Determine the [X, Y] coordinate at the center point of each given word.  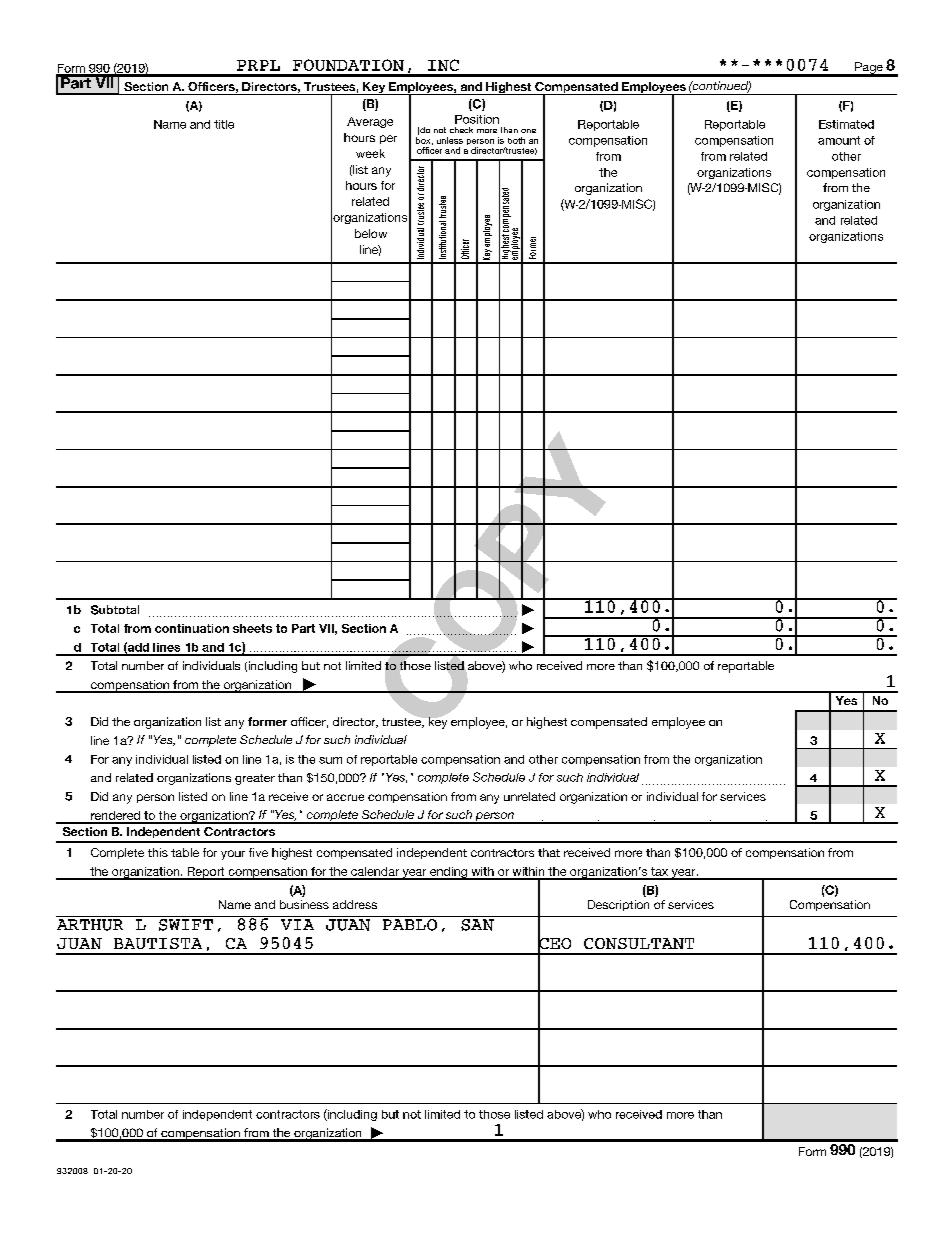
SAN [477, 923]
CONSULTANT [639, 943]
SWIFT [185, 923]
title [224, 124]
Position [477, 119]
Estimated [846, 124]
